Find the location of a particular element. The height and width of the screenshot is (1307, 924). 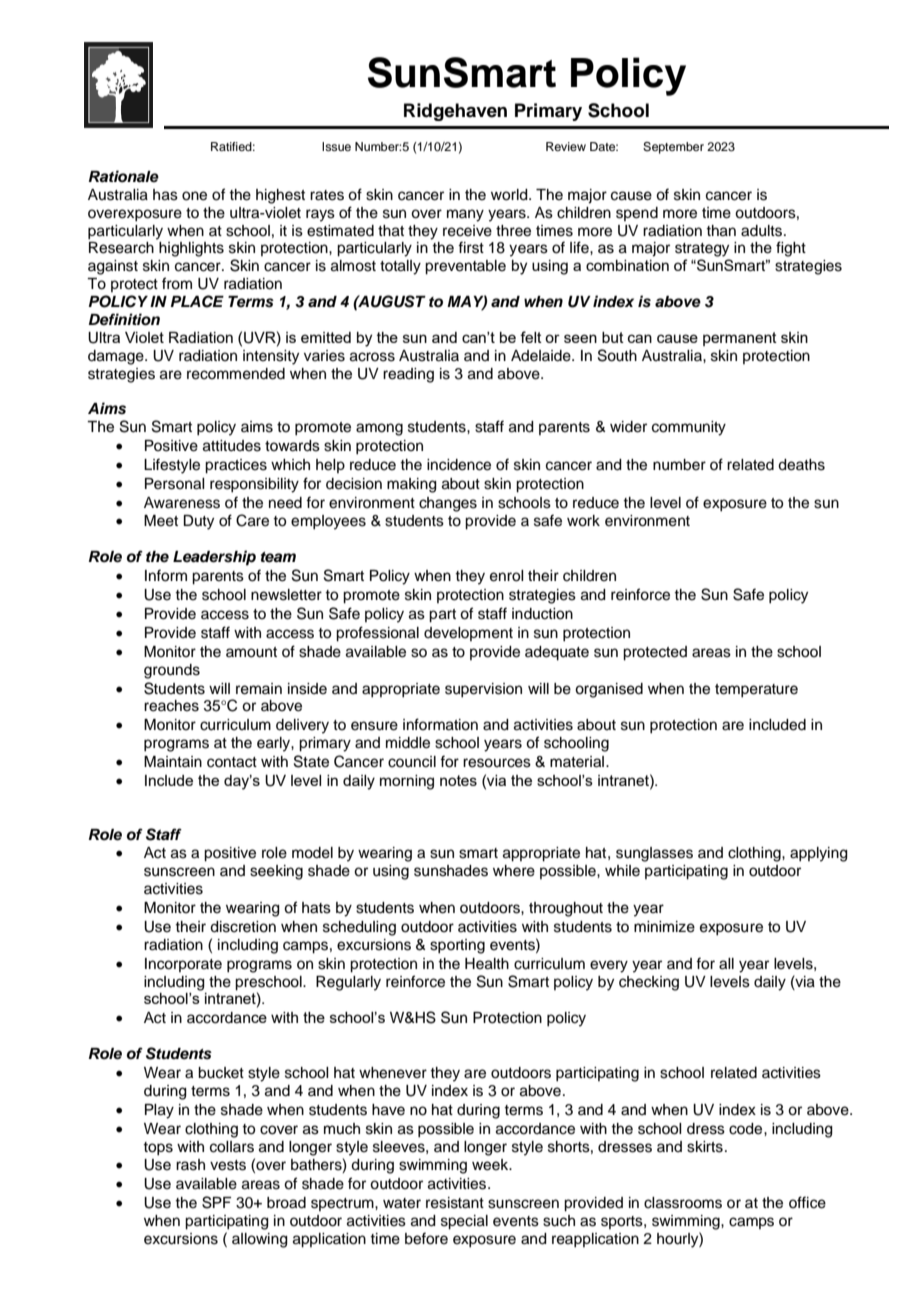

than is located at coordinates (721, 231).
